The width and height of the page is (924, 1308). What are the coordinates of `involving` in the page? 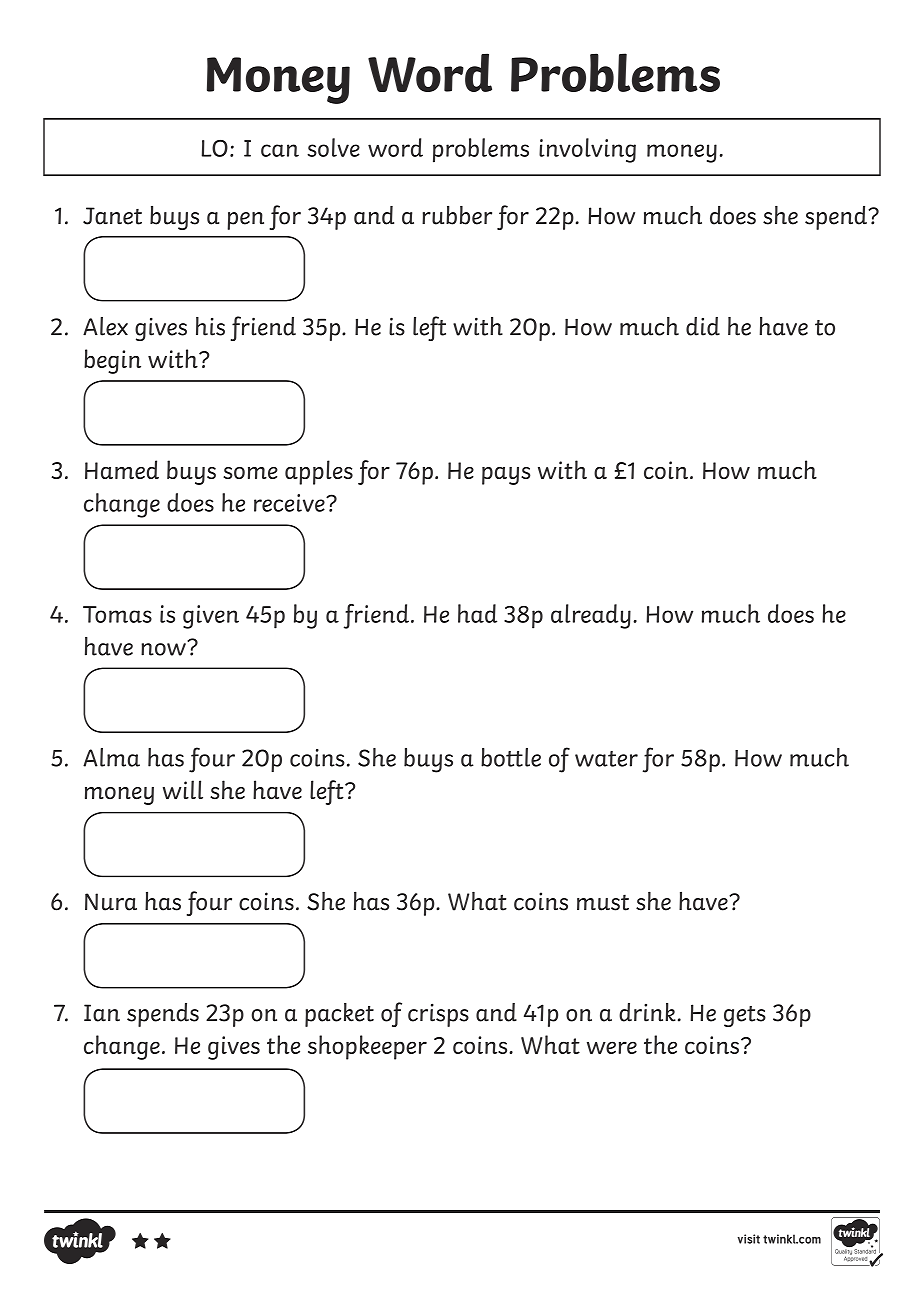 It's located at (587, 150).
